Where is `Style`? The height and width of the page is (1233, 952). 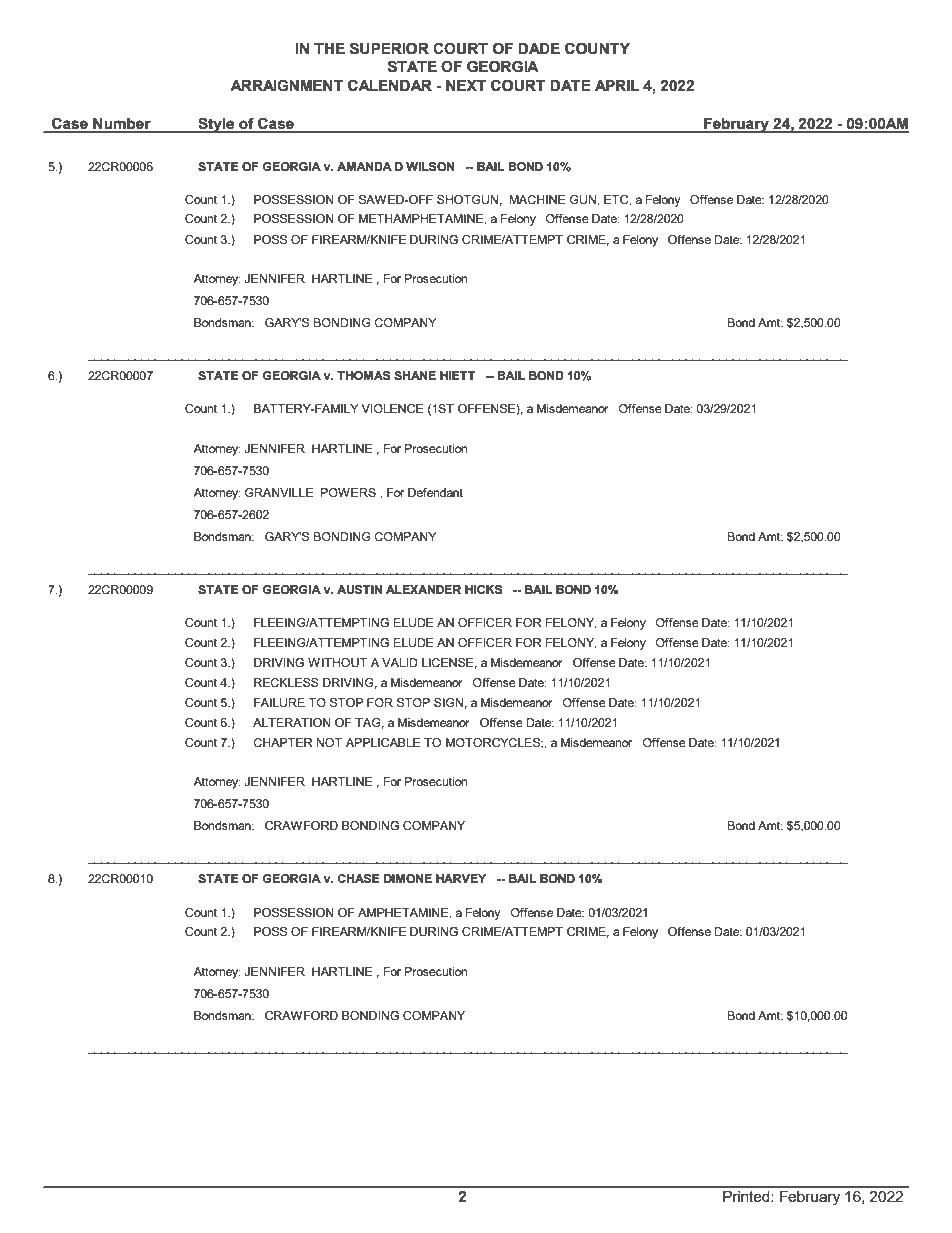 Style is located at coordinates (216, 125).
